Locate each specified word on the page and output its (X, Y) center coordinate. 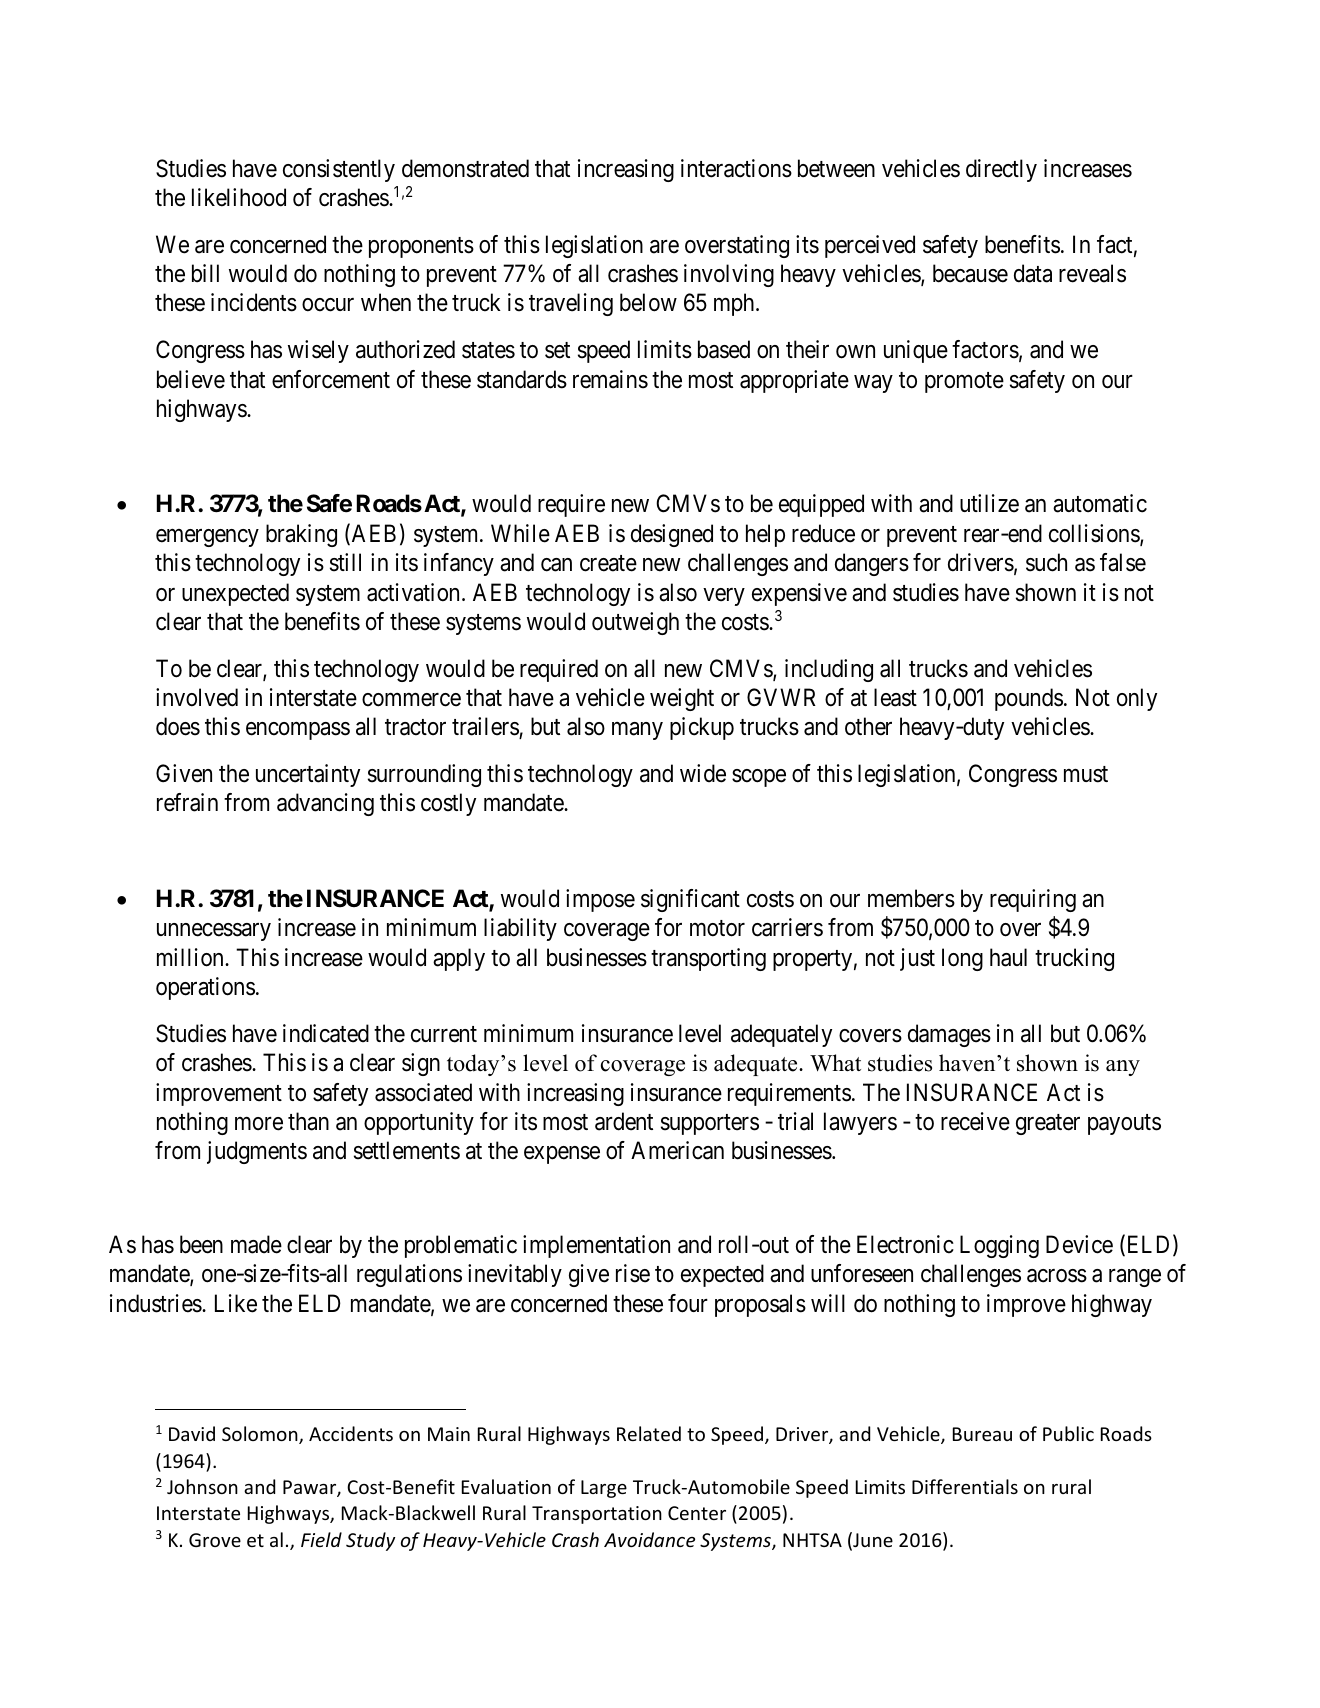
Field (321, 1539)
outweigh (635, 623)
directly (1001, 170)
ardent (624, 1121)
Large (604, 1489)
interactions (736, 168)
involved (197, 697)
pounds (1029, 699)
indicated (326, 1033)
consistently (339, 170)
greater (1048, 1124)
